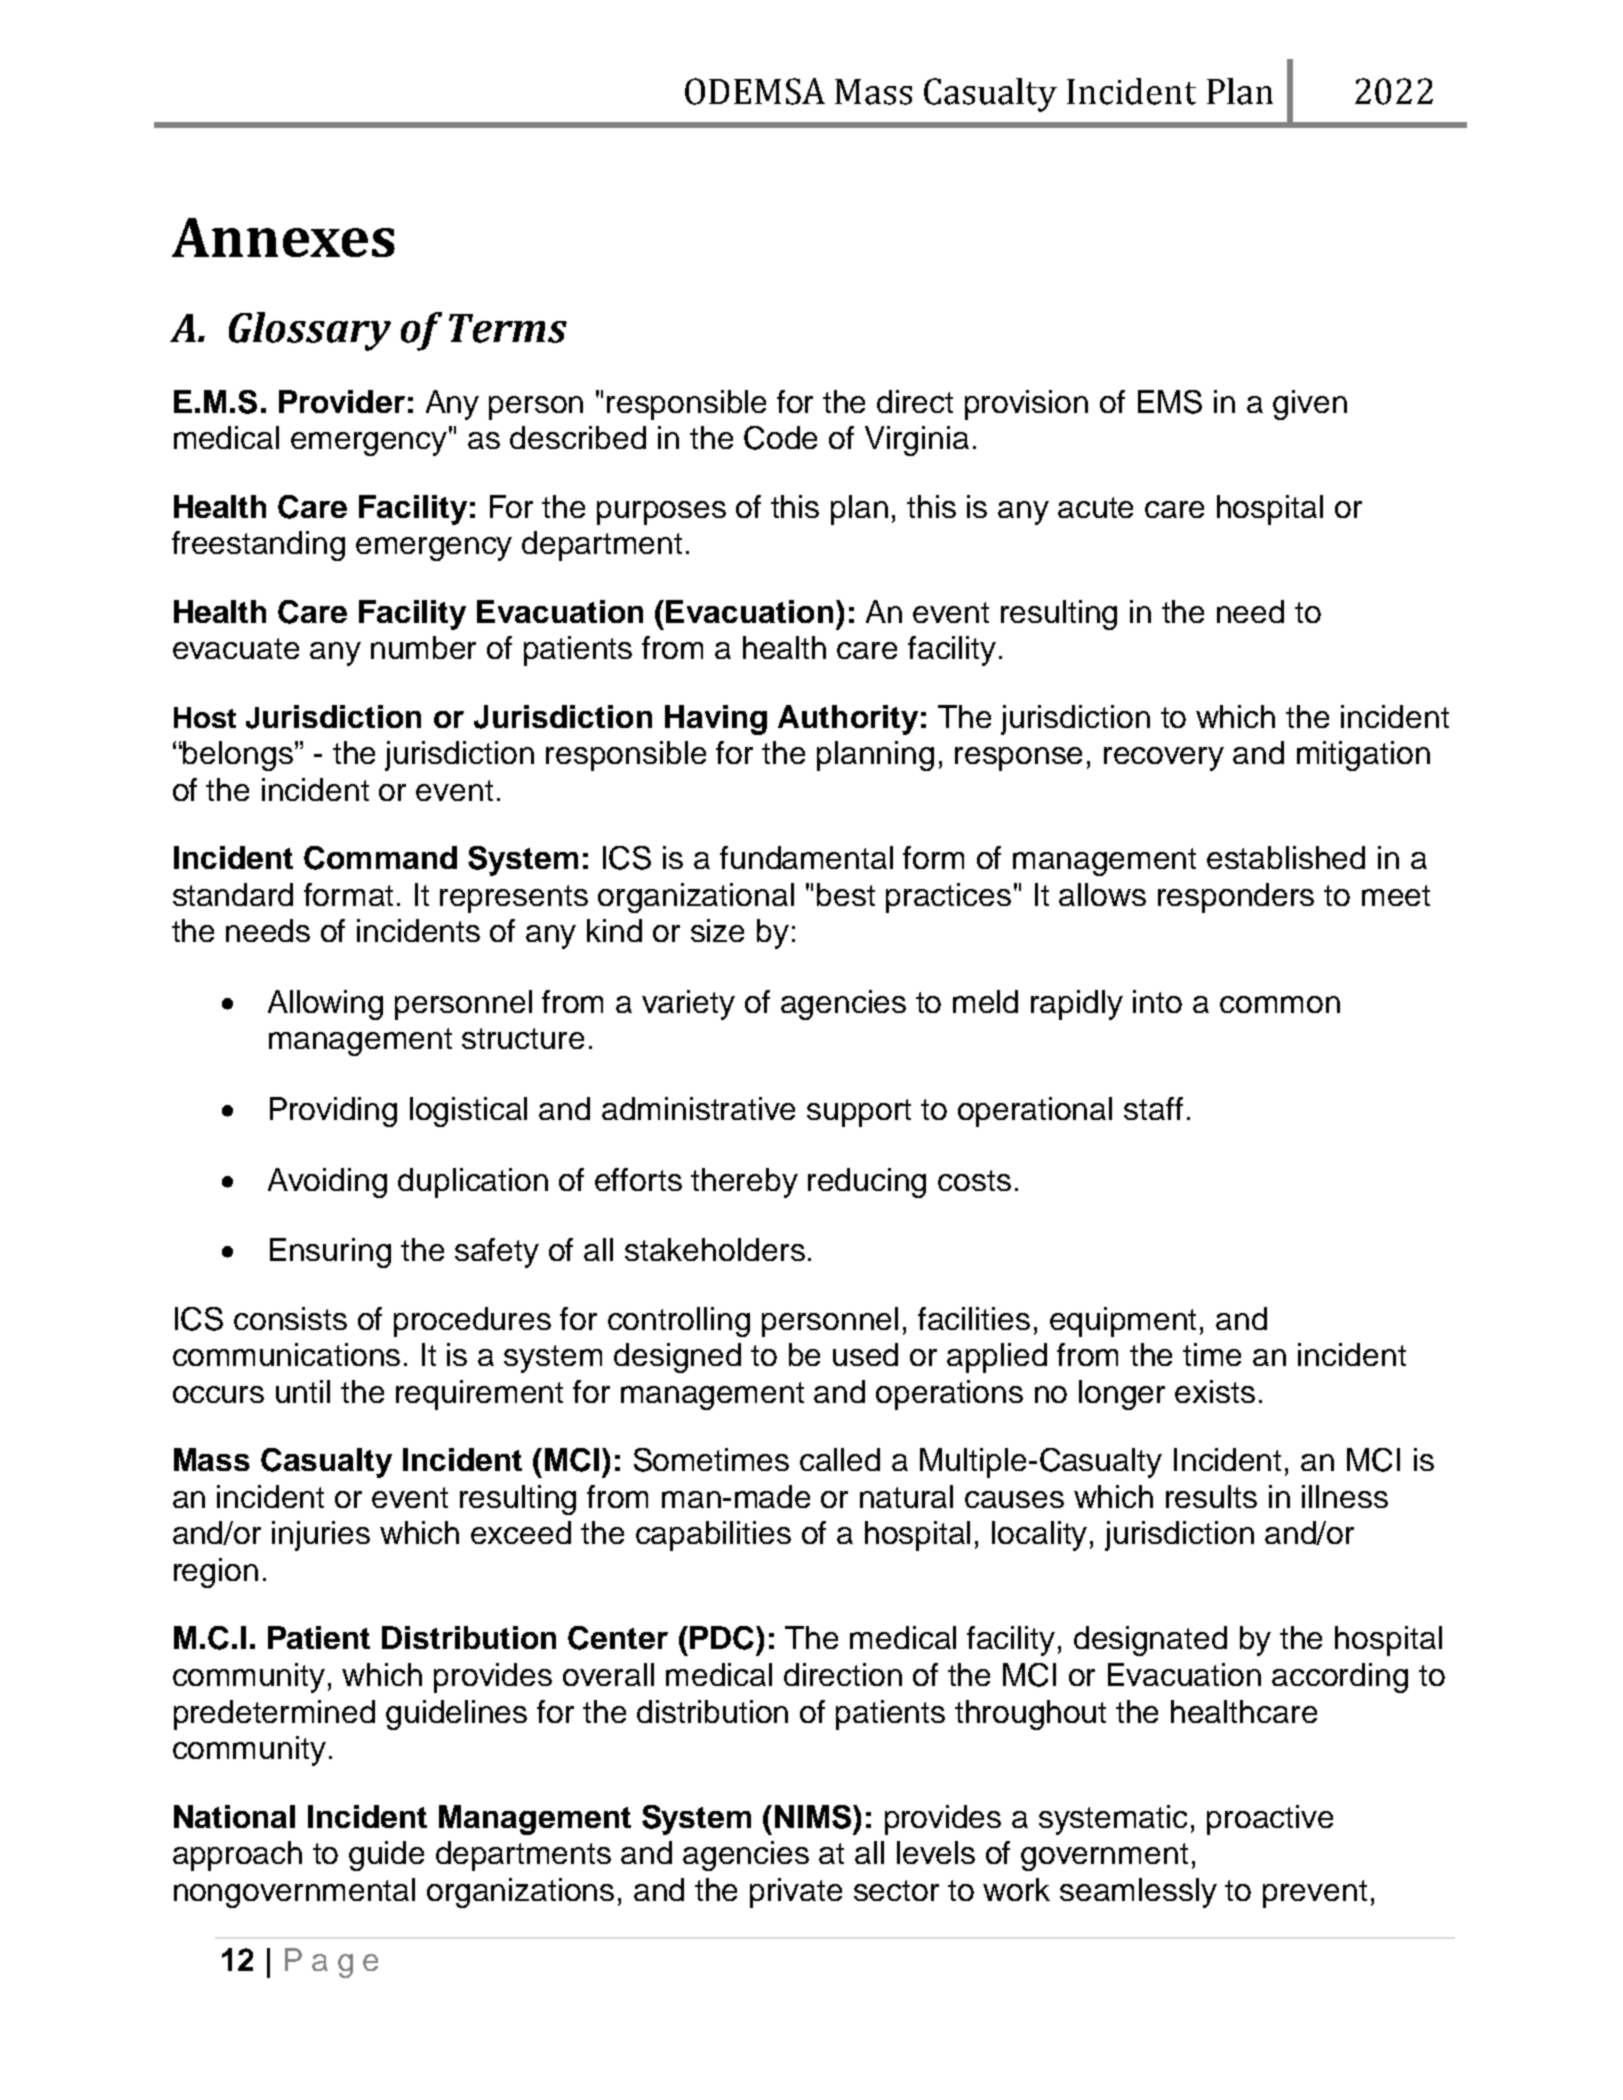 This screenshot has height=2100, width=1623. What do you see at coordinates (1286, 857) in the screenshot?
I see `established` at bounding box center [1286, 857].
